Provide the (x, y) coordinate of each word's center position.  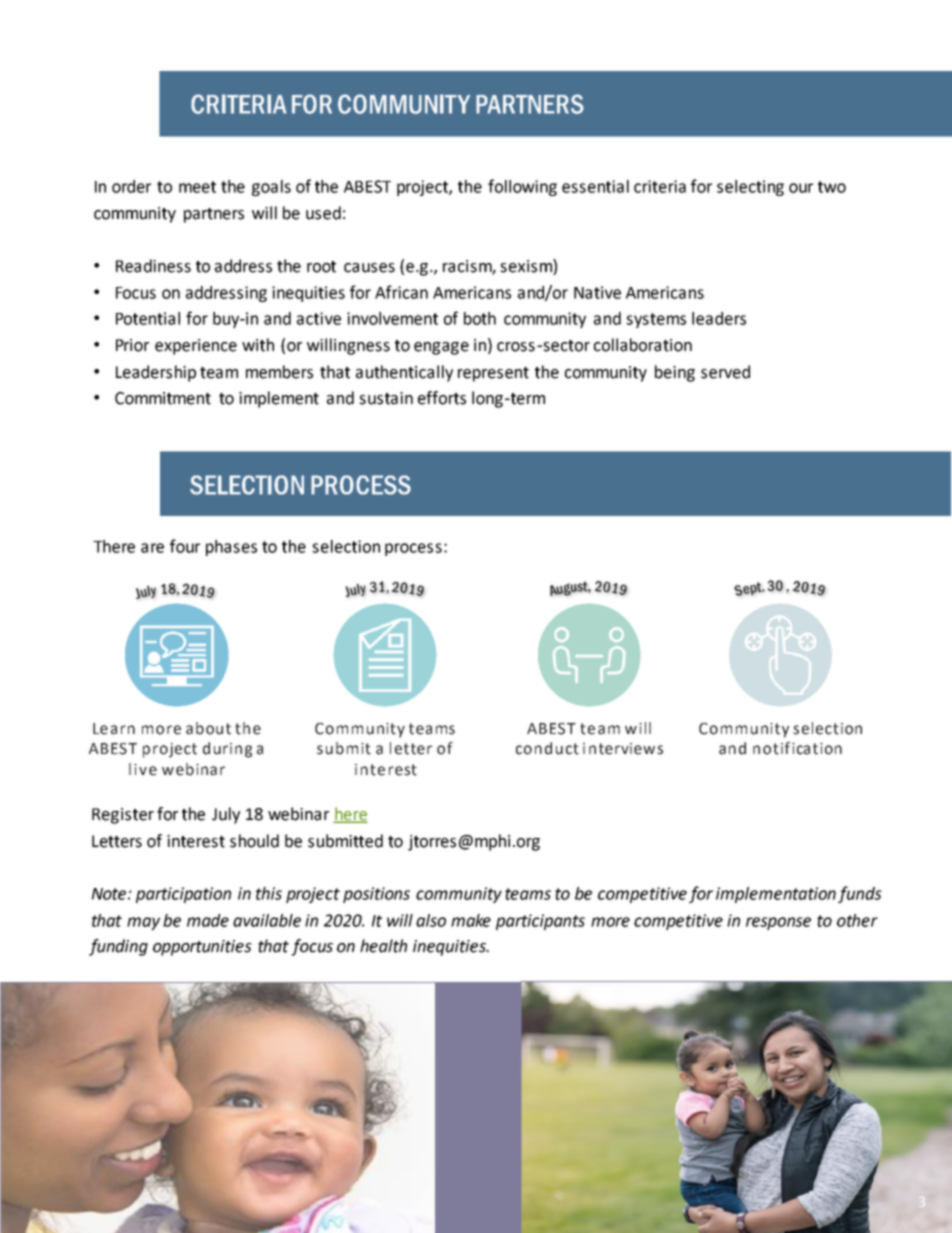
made (208, 920)
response (778, 923)
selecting (750, 188)
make (471, 920)
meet (197, 187)
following (522, 187)
